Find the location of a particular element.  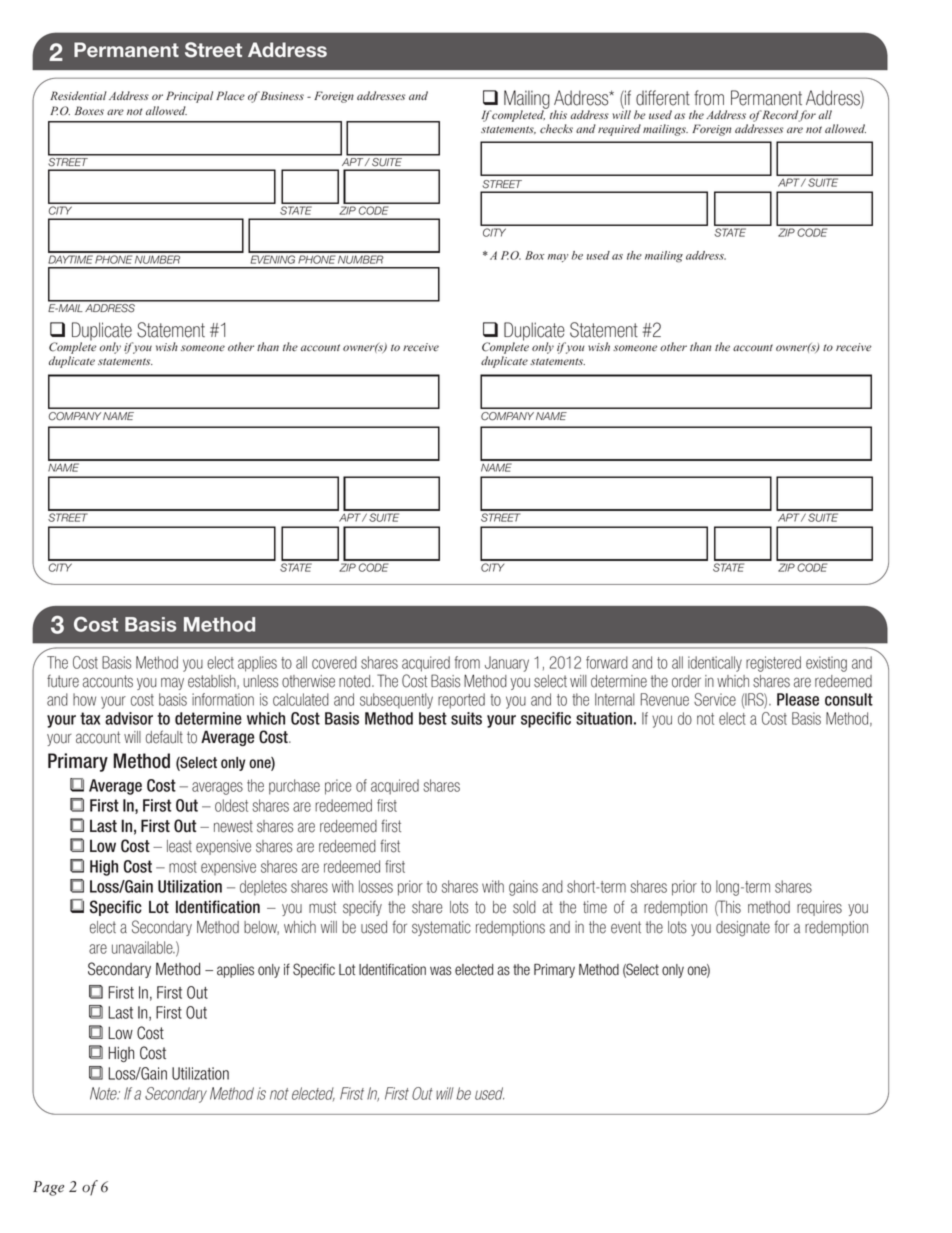

Boxes is located at coordinates (89, 110).
